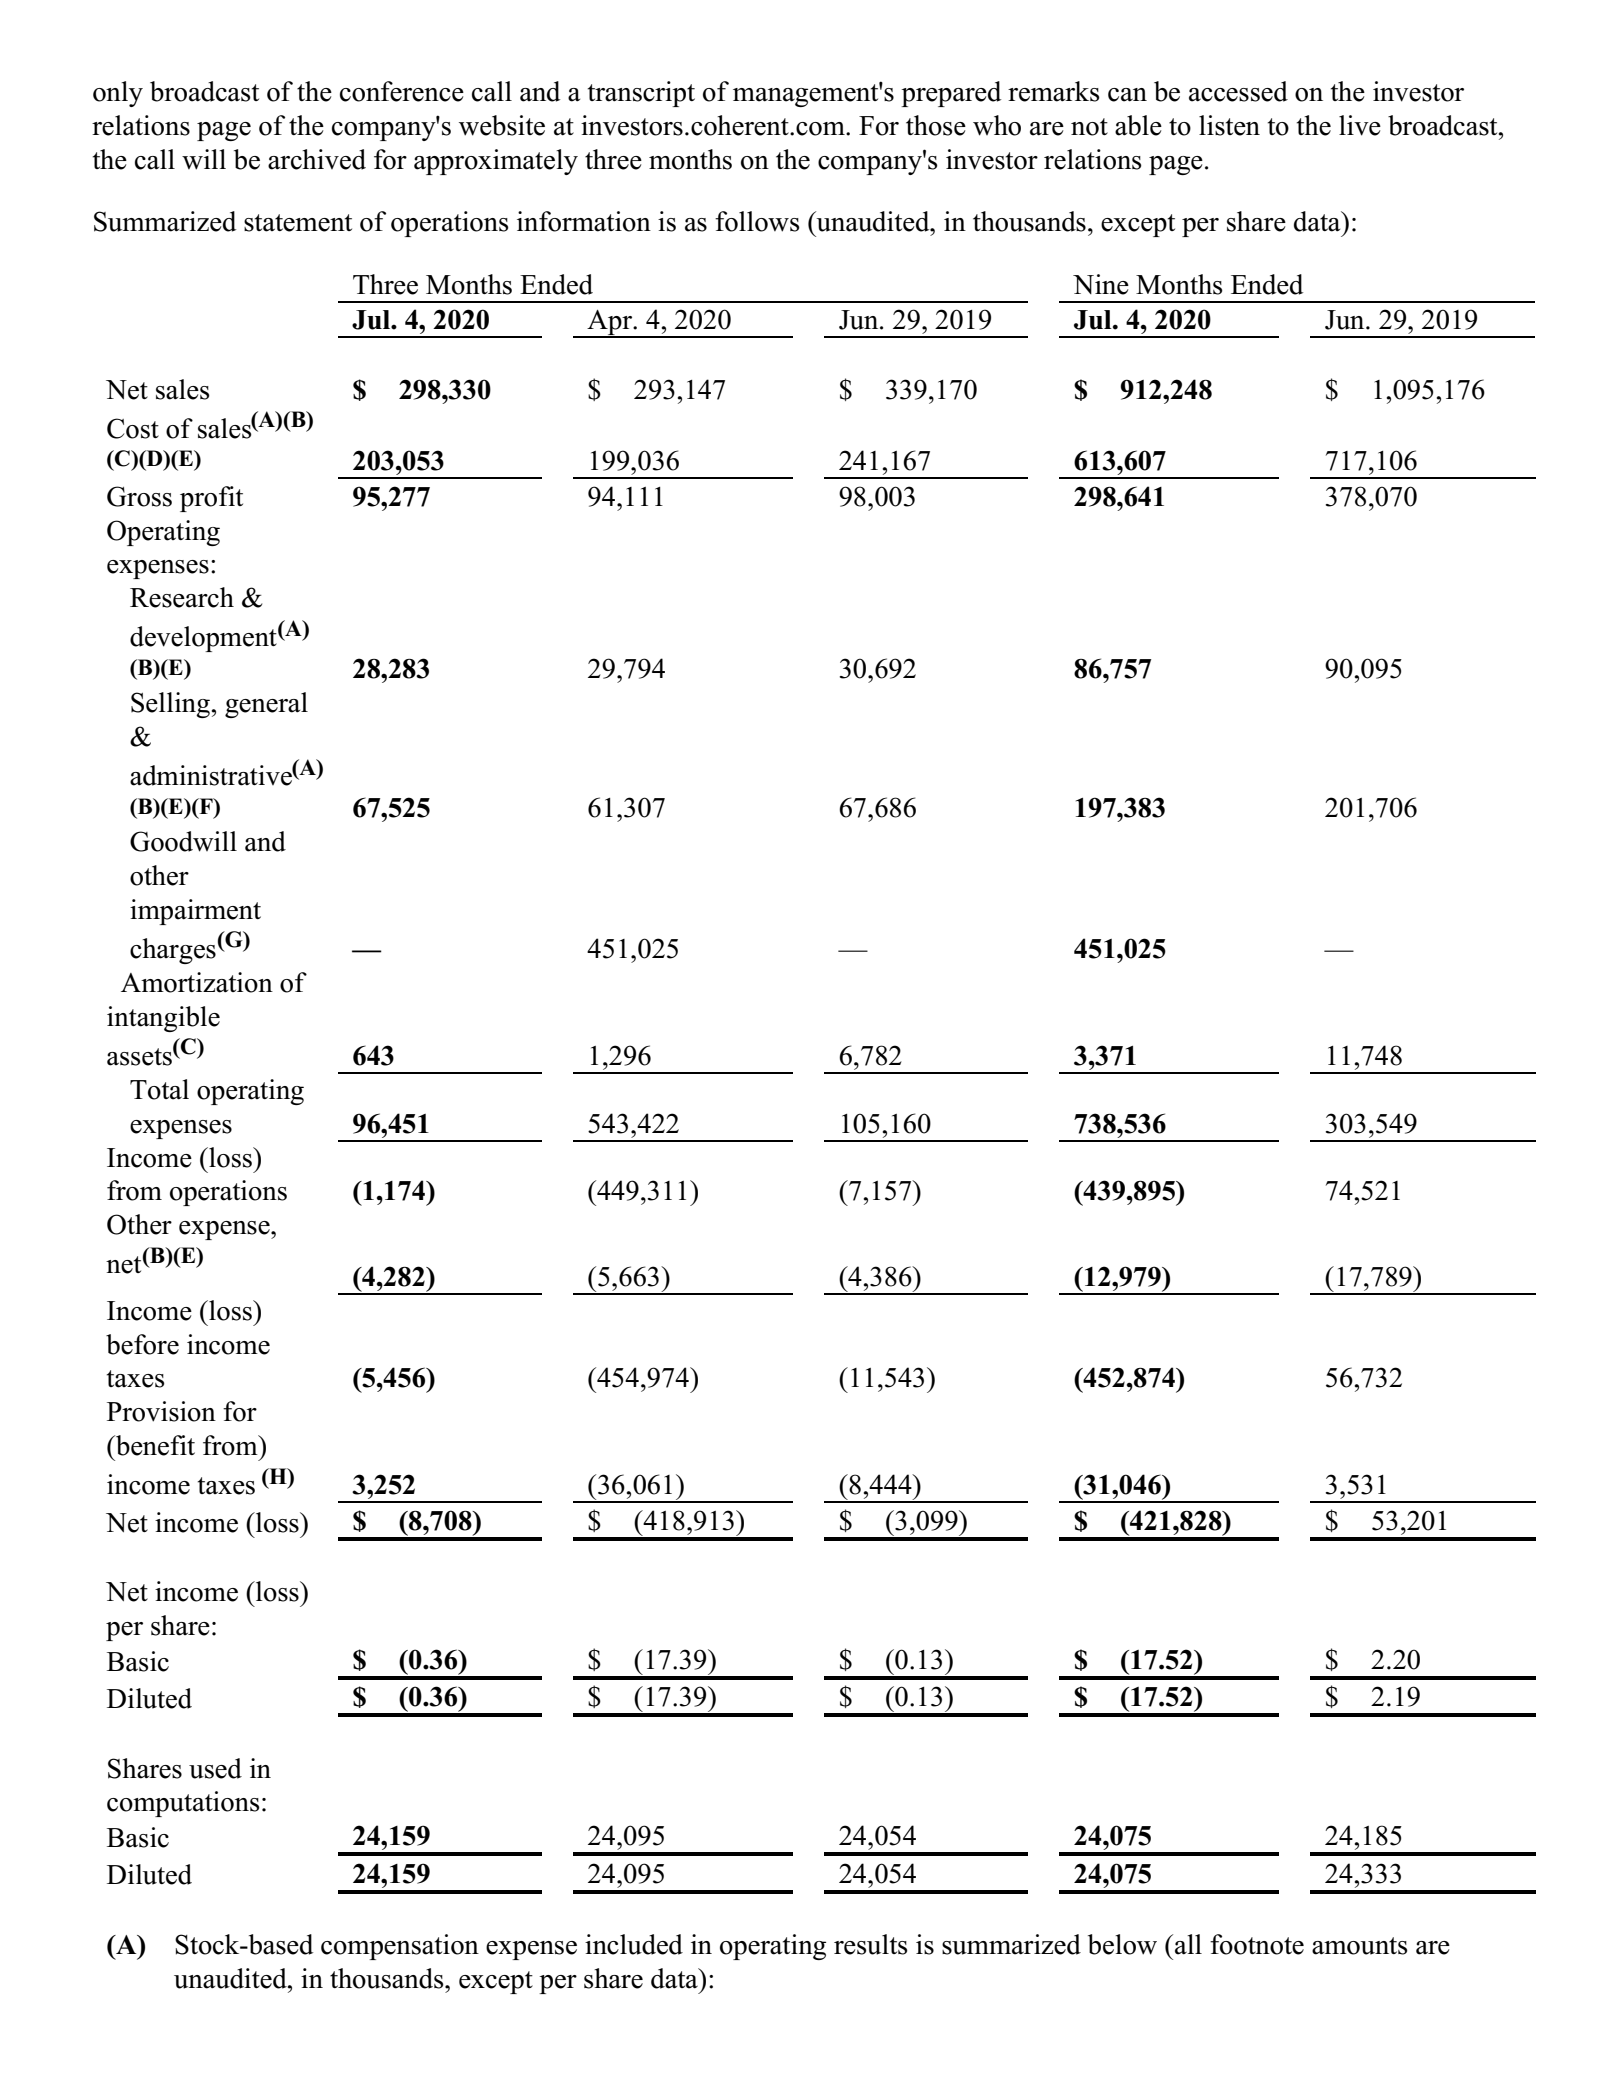 This document has width=1611, height=2085. I want to click on benefit, so click(154, 1445).
